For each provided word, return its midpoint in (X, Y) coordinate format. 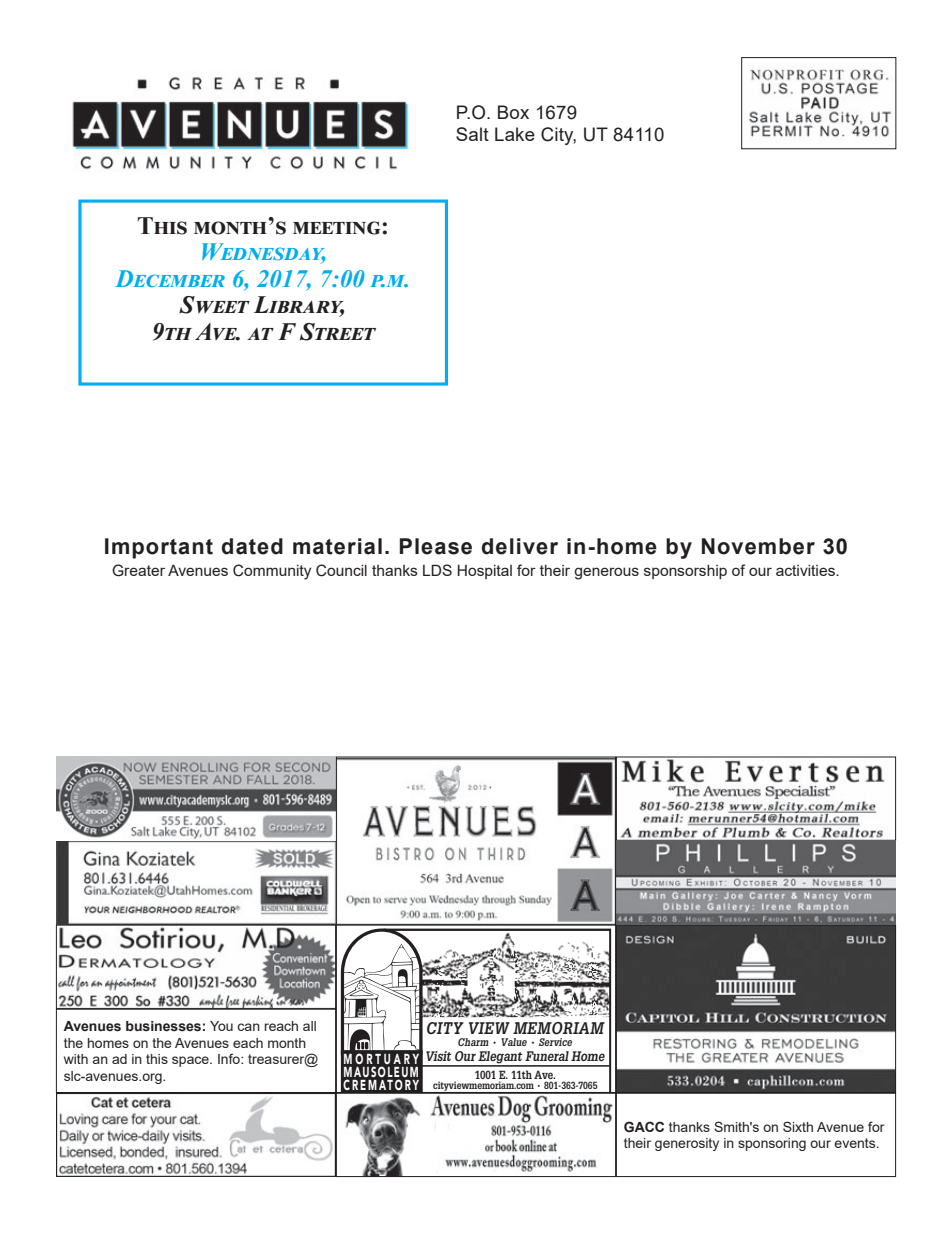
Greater (138, 570)
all (309, 1026)
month (287, 1043)
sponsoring (772, 1144)
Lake (515, 134)
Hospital (485, 572)
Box (513, 112)
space (191, 1061)
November (758, 546)
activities (806, 570)
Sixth (798, 1126)
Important (159, 548)
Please (436, 546)
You (221, 1026)
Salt (472, 134)
